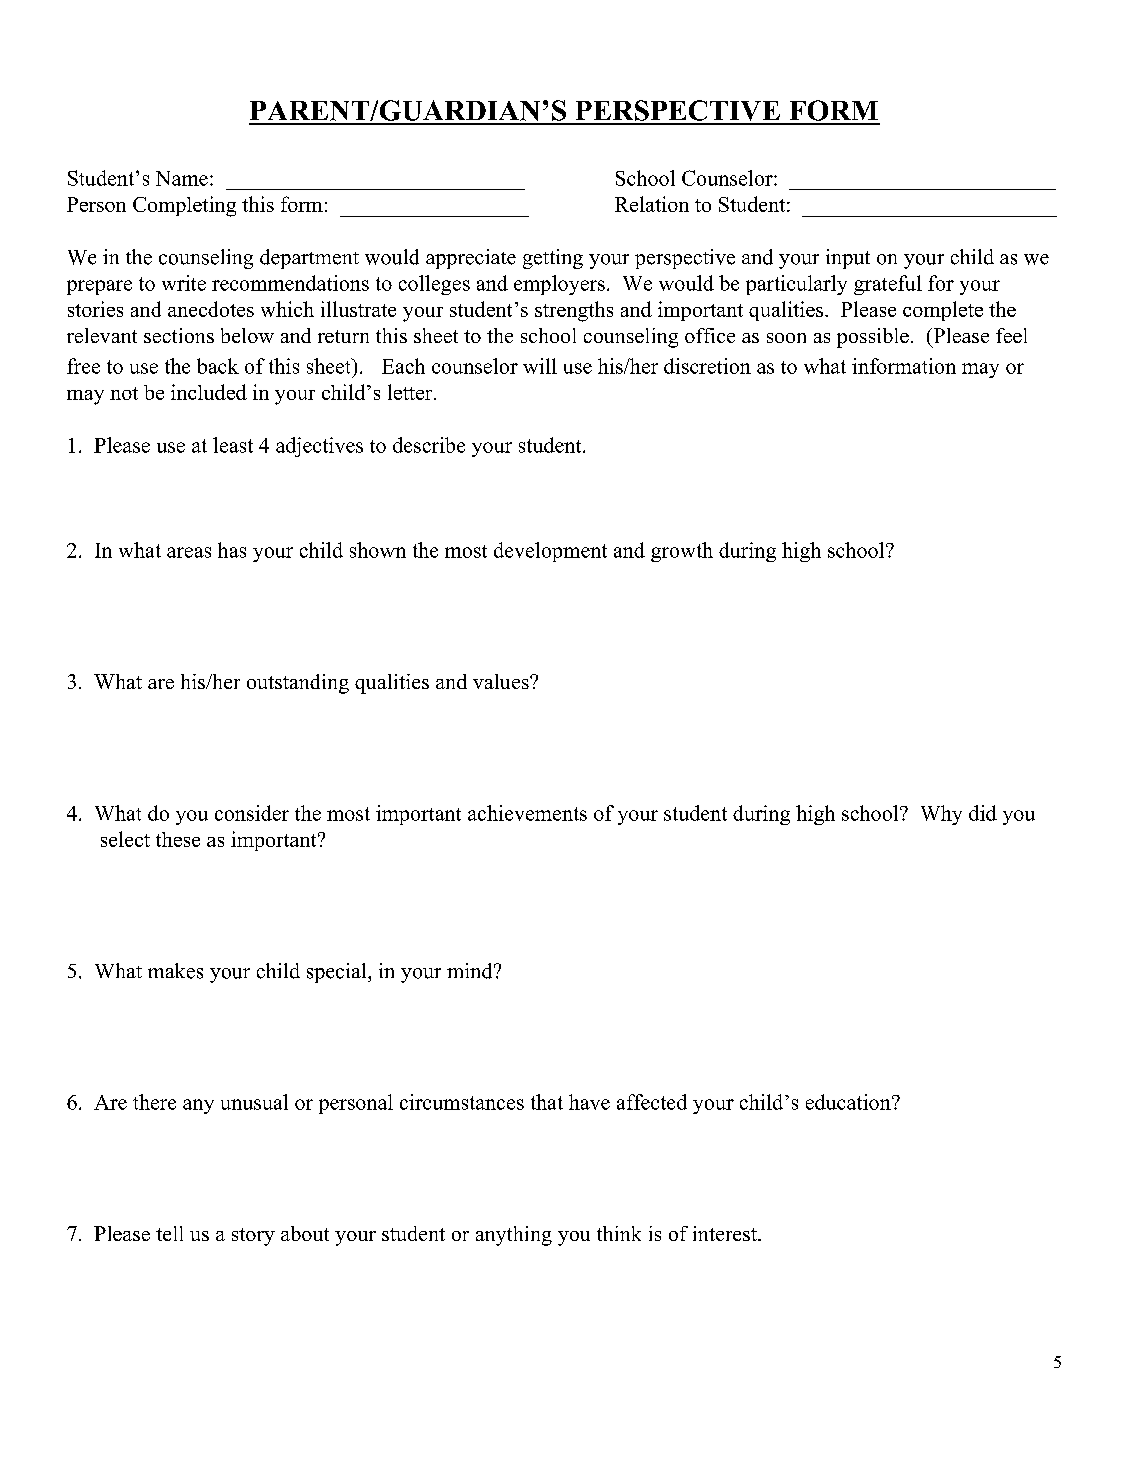 The image size is (1129, 1461). I want to click on getting, so click(553, 259).
